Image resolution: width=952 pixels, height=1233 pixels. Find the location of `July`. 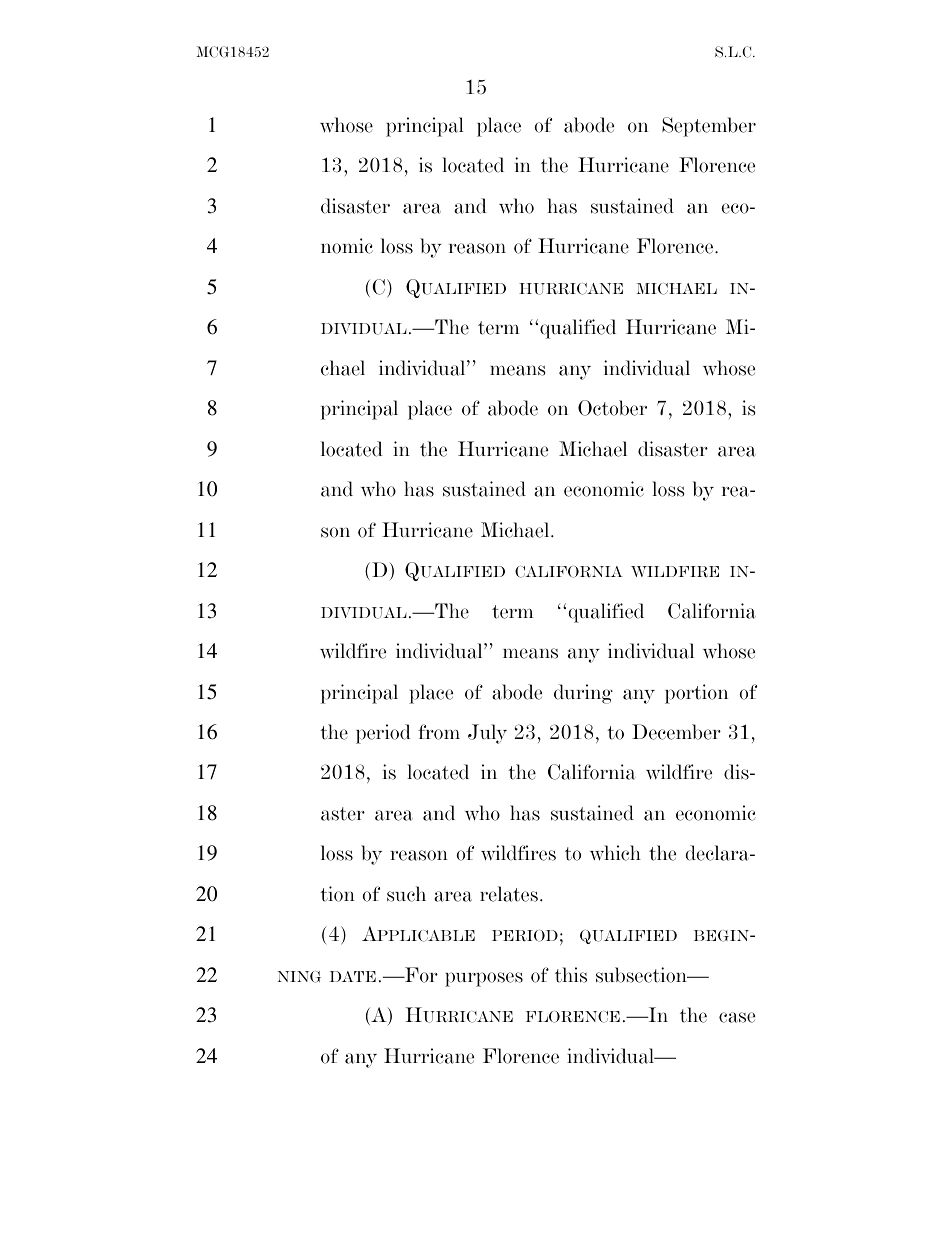

July is located at coordinates (487, 734).
